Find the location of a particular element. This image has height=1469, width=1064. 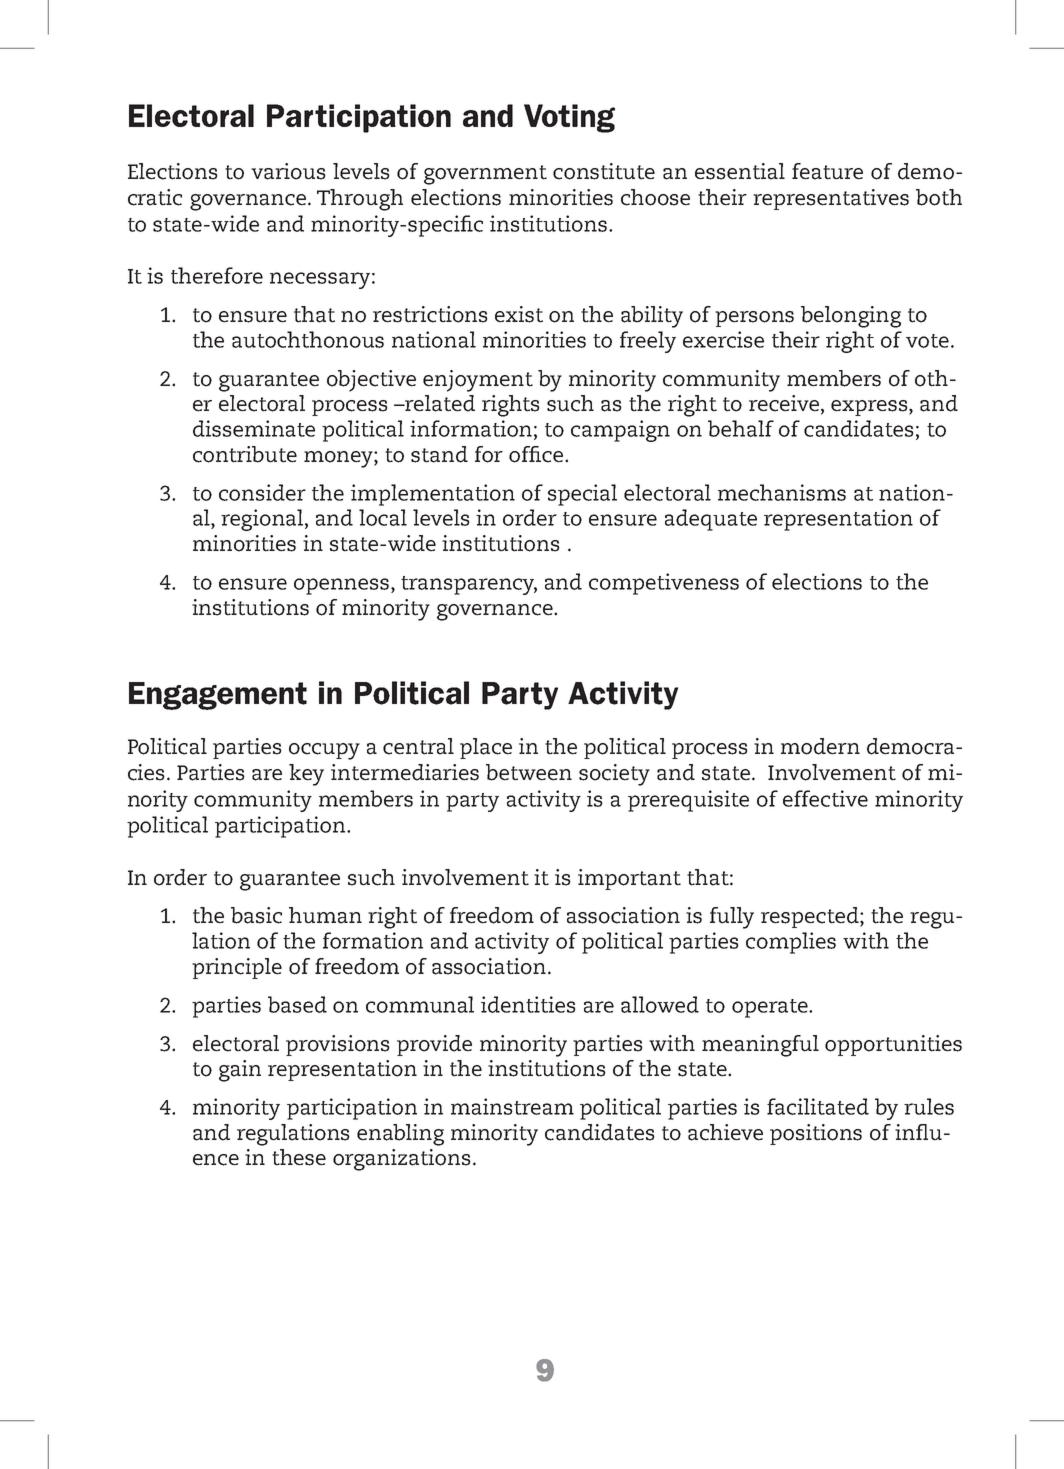

various is located at coordinates (288, 171).
